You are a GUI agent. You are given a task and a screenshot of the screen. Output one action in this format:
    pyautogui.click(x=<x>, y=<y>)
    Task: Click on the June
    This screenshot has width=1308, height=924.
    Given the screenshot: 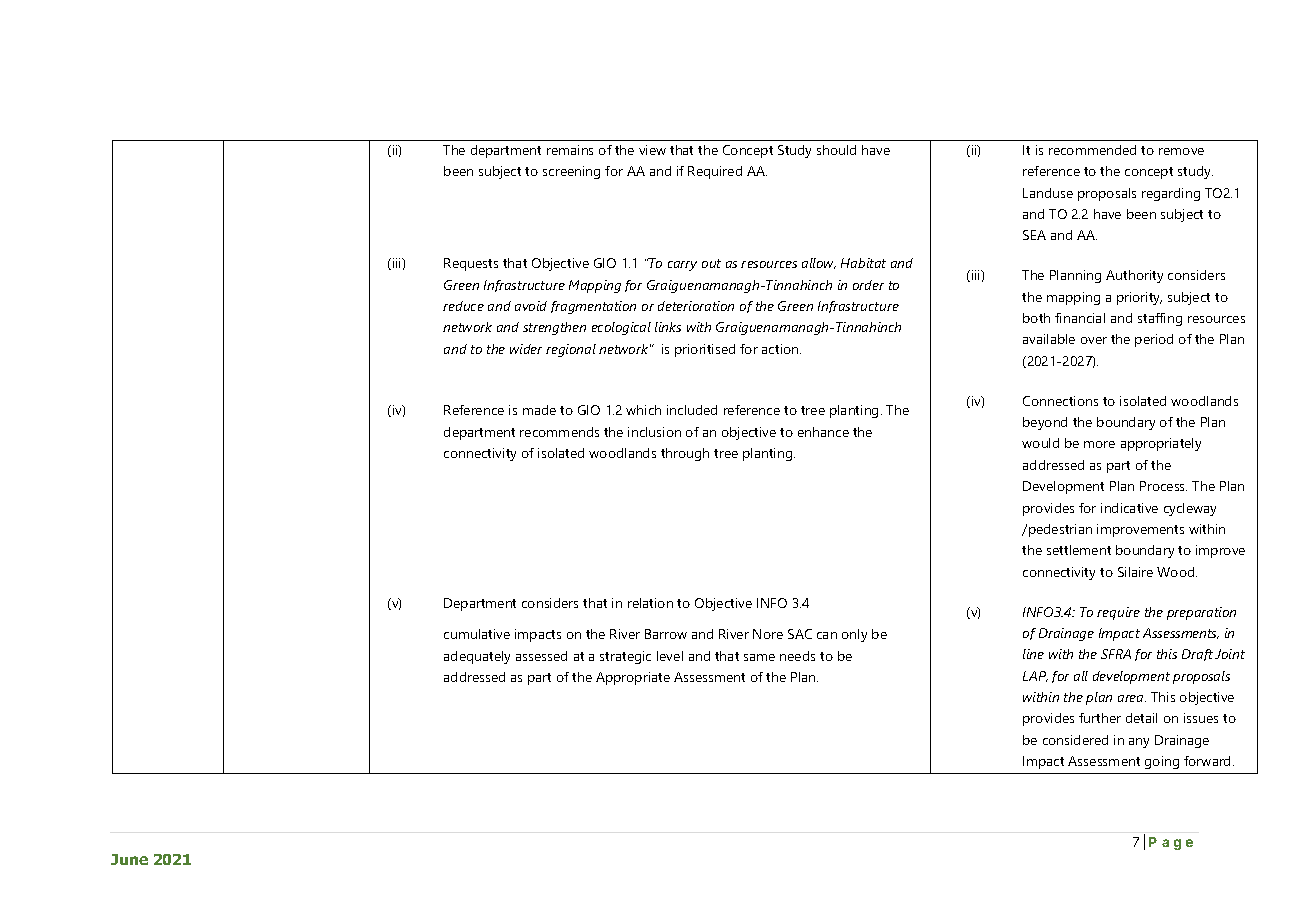 What is the action you would take?
    pyautogui.click(x=129, y=859)
